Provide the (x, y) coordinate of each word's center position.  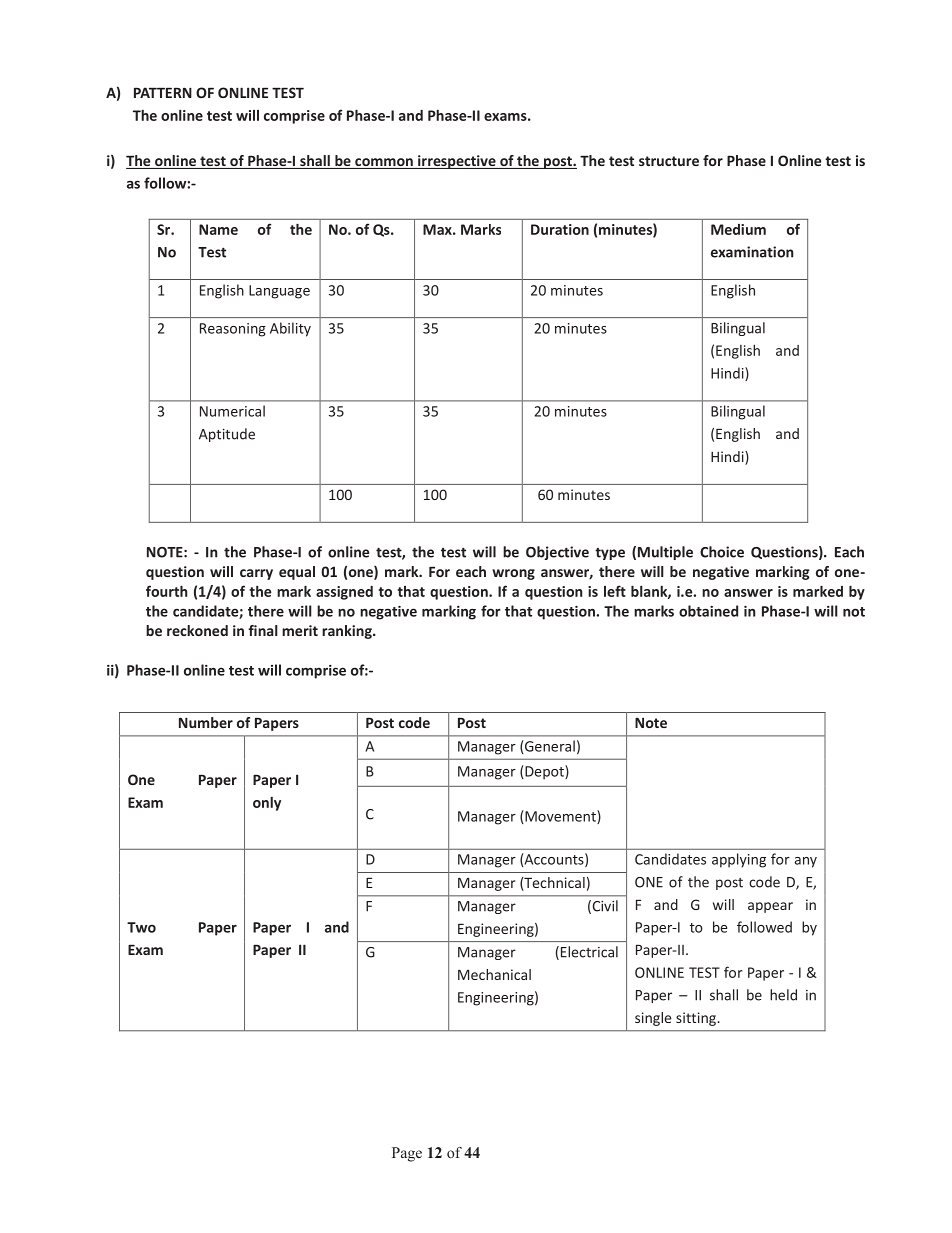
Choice (722, 552)
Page (407, 1154)
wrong (513, 574)
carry (256, 574)
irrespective (457, 162)
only (267, 804)
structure (669, 161)
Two (141, 927)
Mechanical (494, 974)
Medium (738, 229)
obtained (708, 611)
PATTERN (163, 92)
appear (770, 907)
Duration (560, 229)
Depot (544, 772)
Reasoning (233, 330)
